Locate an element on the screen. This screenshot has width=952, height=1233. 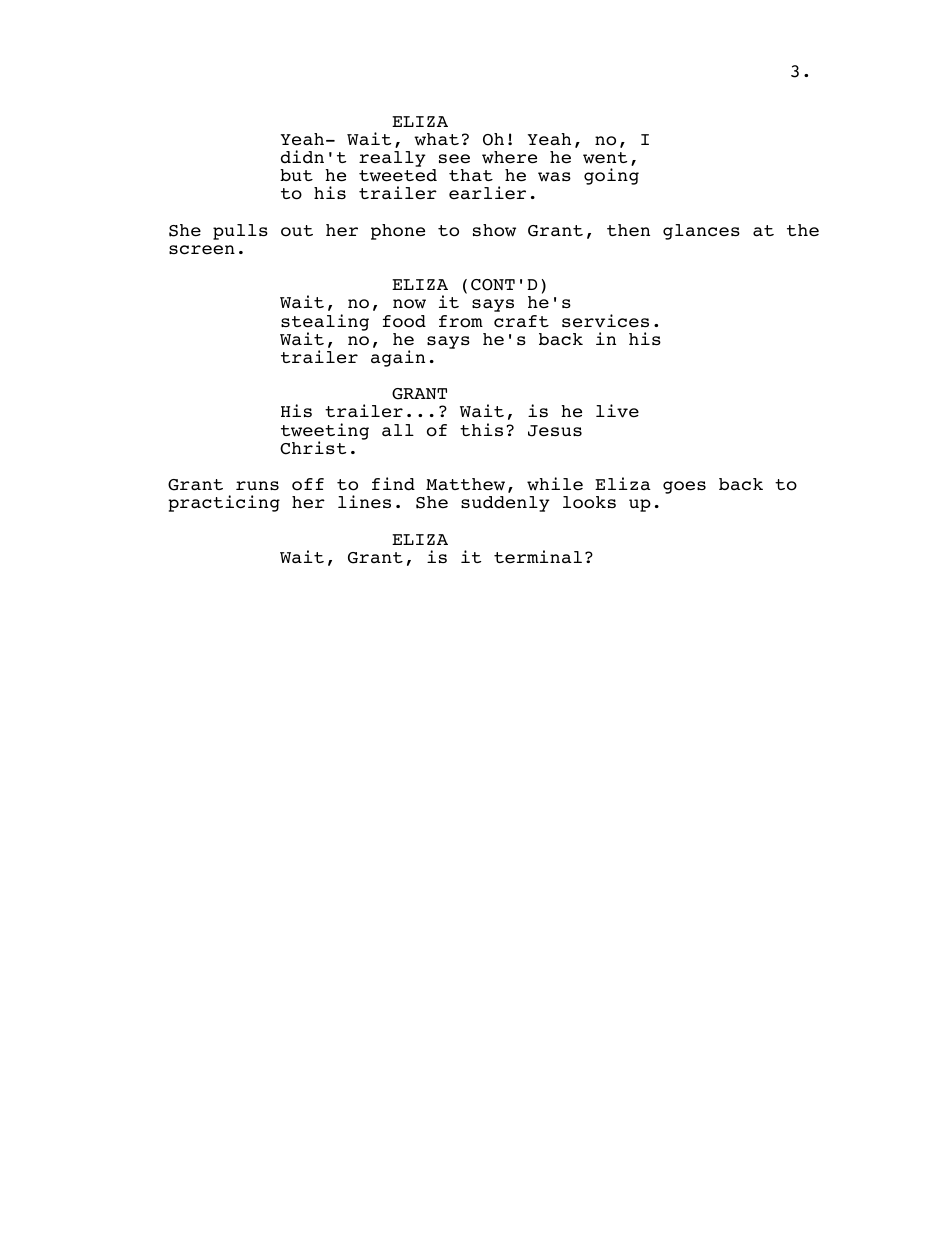
this is located at coordinates (481, 429).
